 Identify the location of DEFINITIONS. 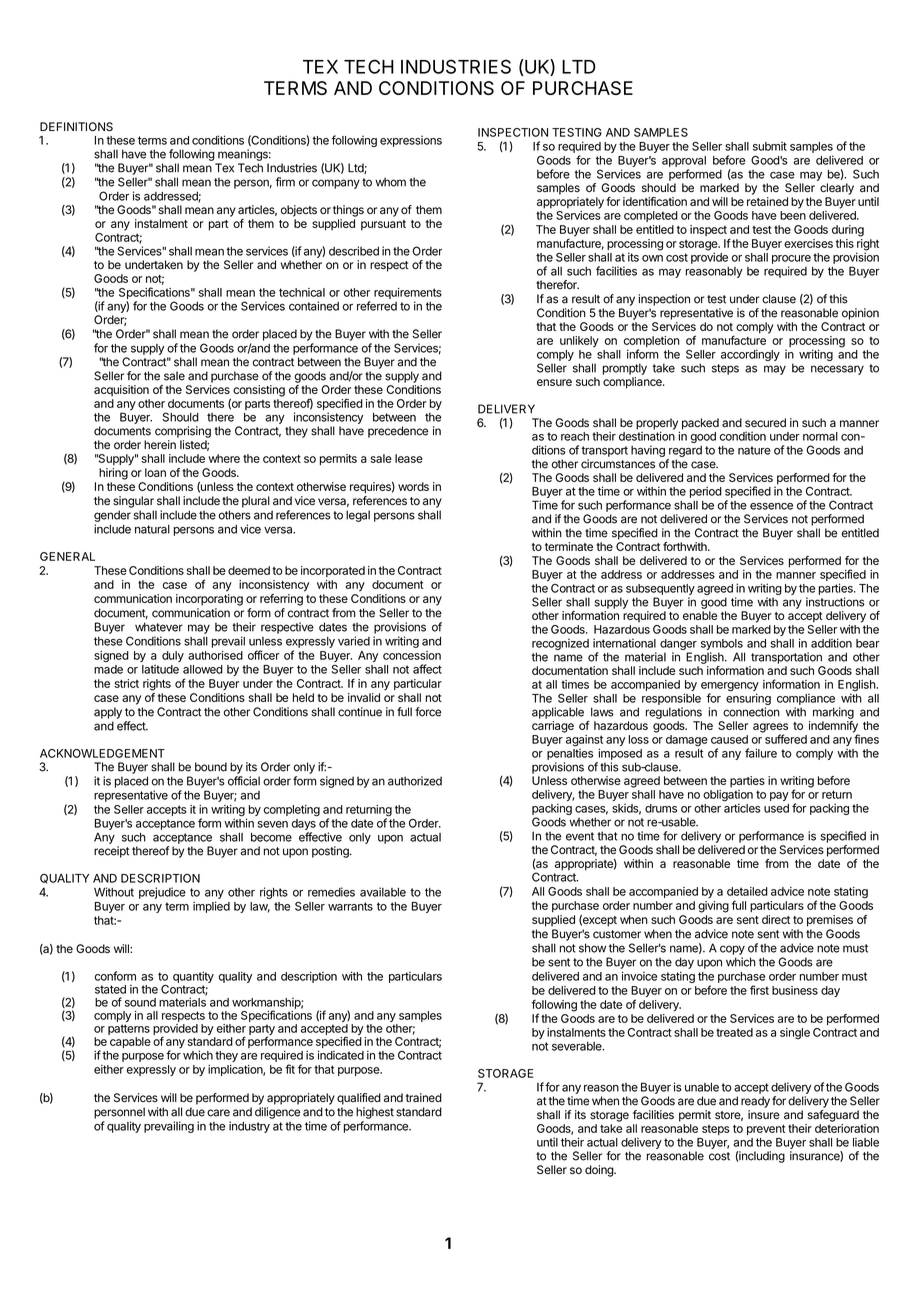
(76, 127).
